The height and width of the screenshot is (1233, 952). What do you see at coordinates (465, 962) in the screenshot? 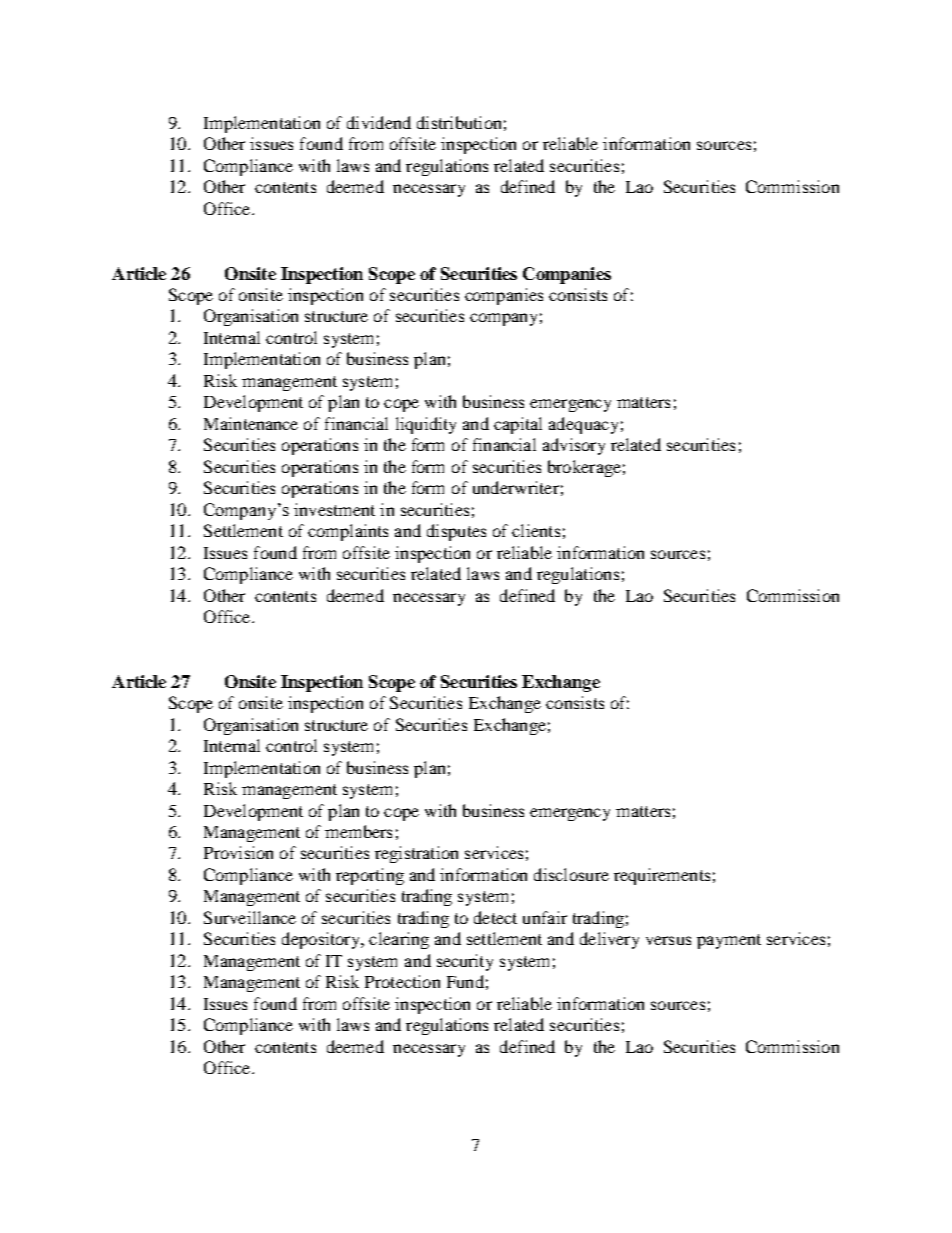
I see `security` at bounding box center [465, 962].
